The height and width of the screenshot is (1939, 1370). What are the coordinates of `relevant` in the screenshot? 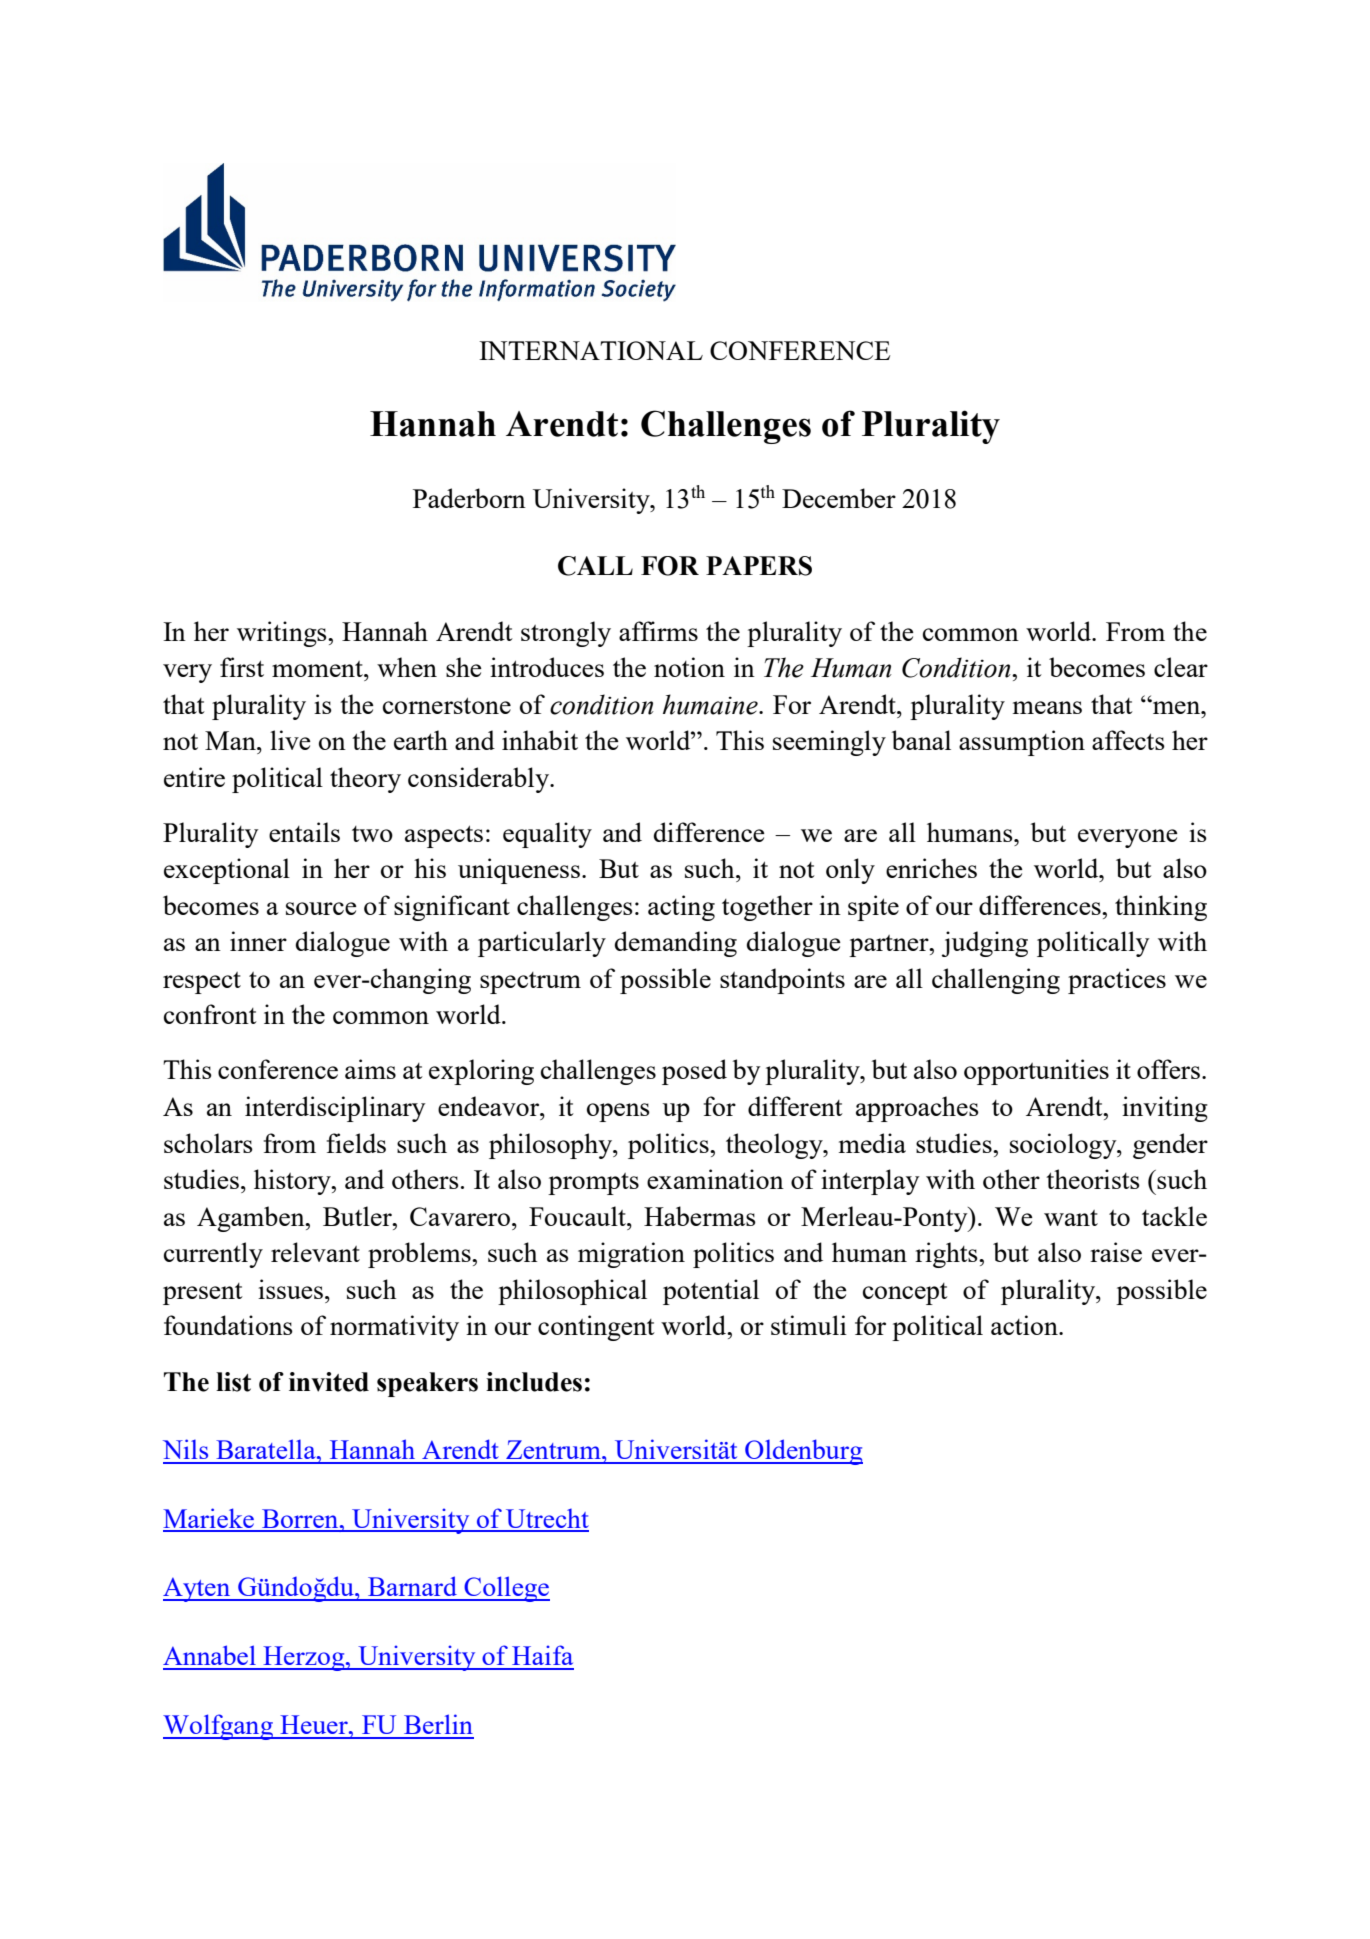 It's located at (315, 1252).
